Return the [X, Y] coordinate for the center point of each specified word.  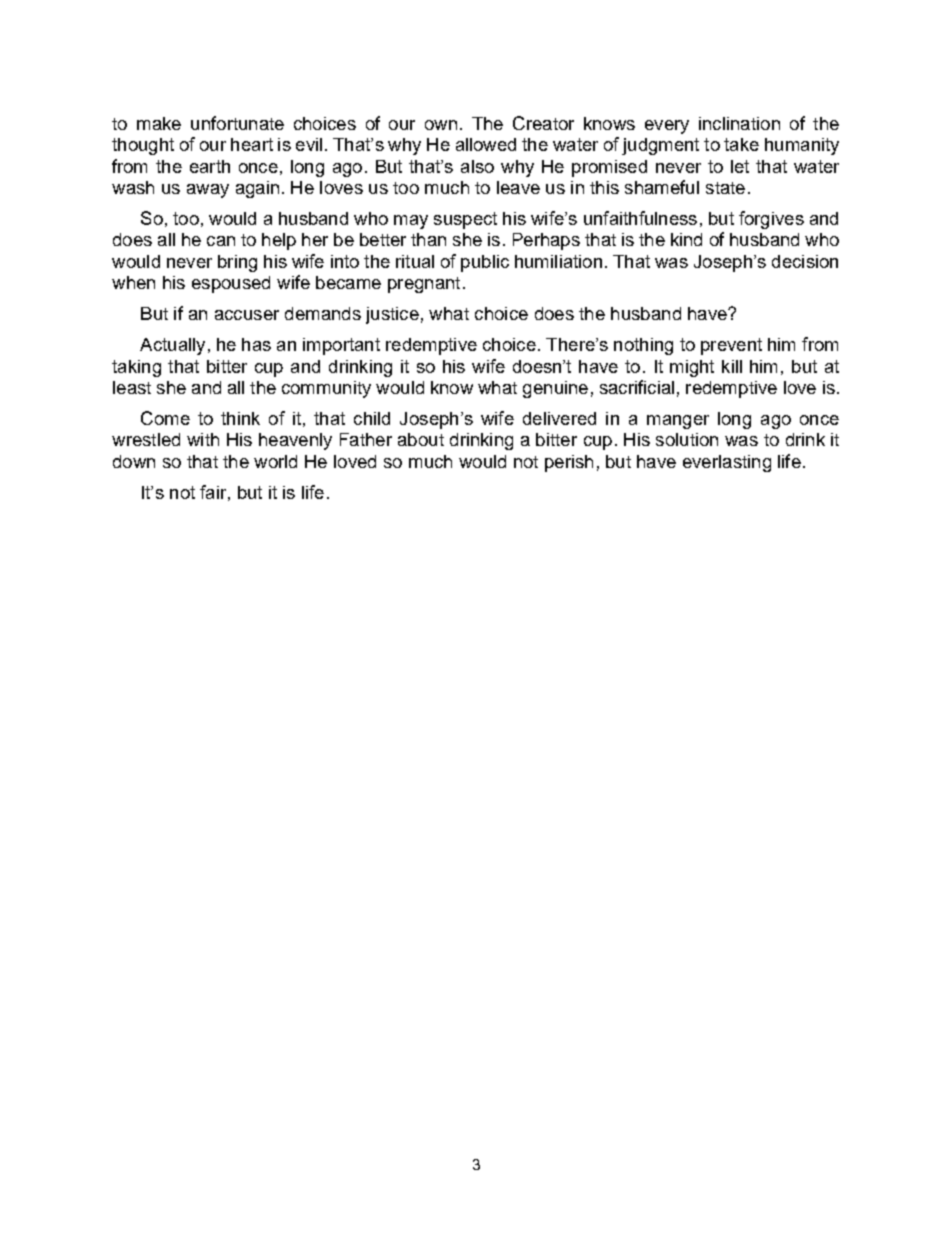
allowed [486, 144]
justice [392, 315]
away [208, 191]
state [725, 188]
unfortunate [237, 123]
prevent [731, 346]
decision [805, 261]
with [203, 439]
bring [237, 263]
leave [518, 187]
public [485, 263]
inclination [739, 123]
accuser [247, 315]
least [132, 387]
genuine [555, 389]
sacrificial [637, 387]
